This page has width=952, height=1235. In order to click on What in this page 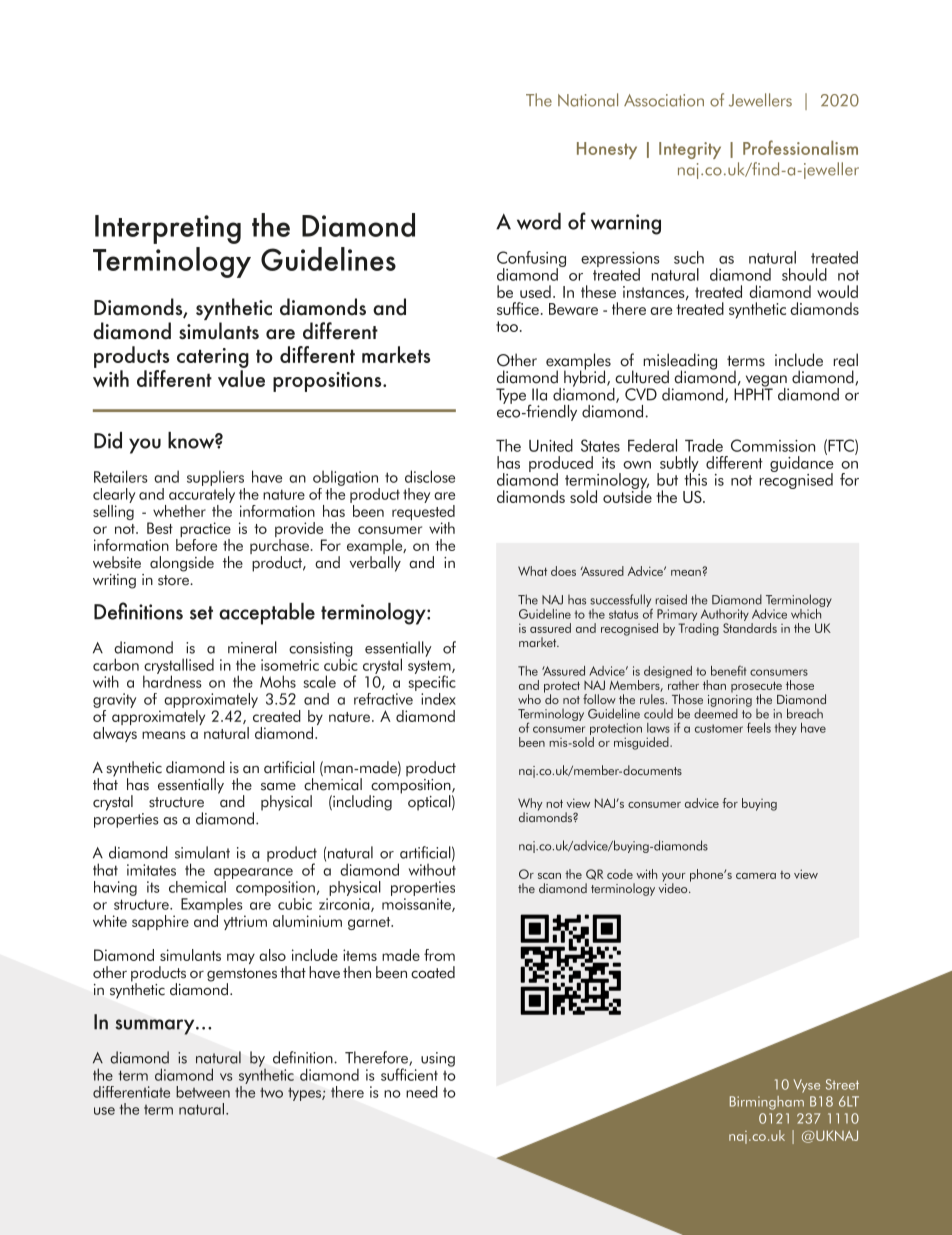, I will do `click(532, 571)`.
